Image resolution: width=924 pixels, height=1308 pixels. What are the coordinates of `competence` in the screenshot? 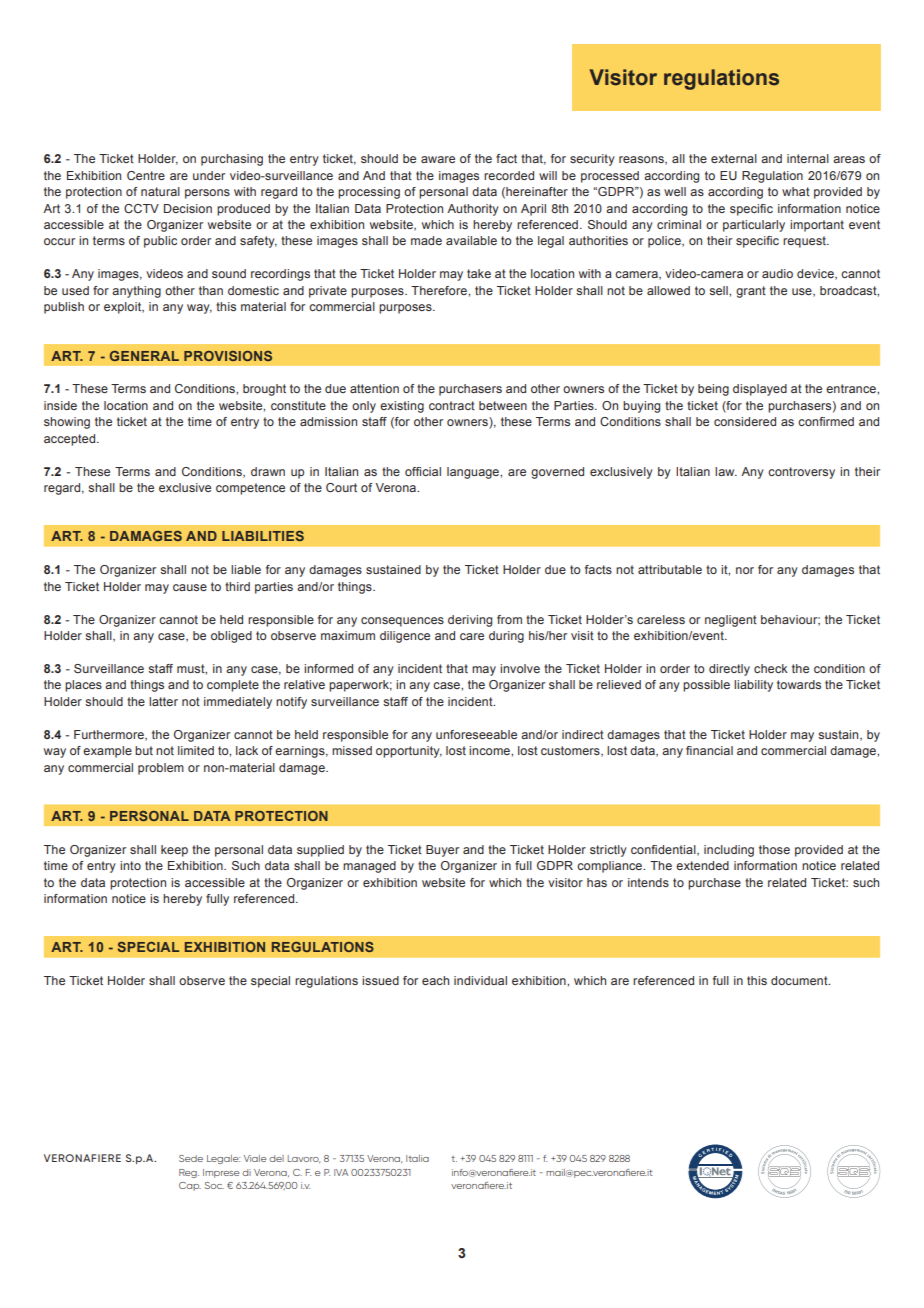 It's located at (250, 489).
